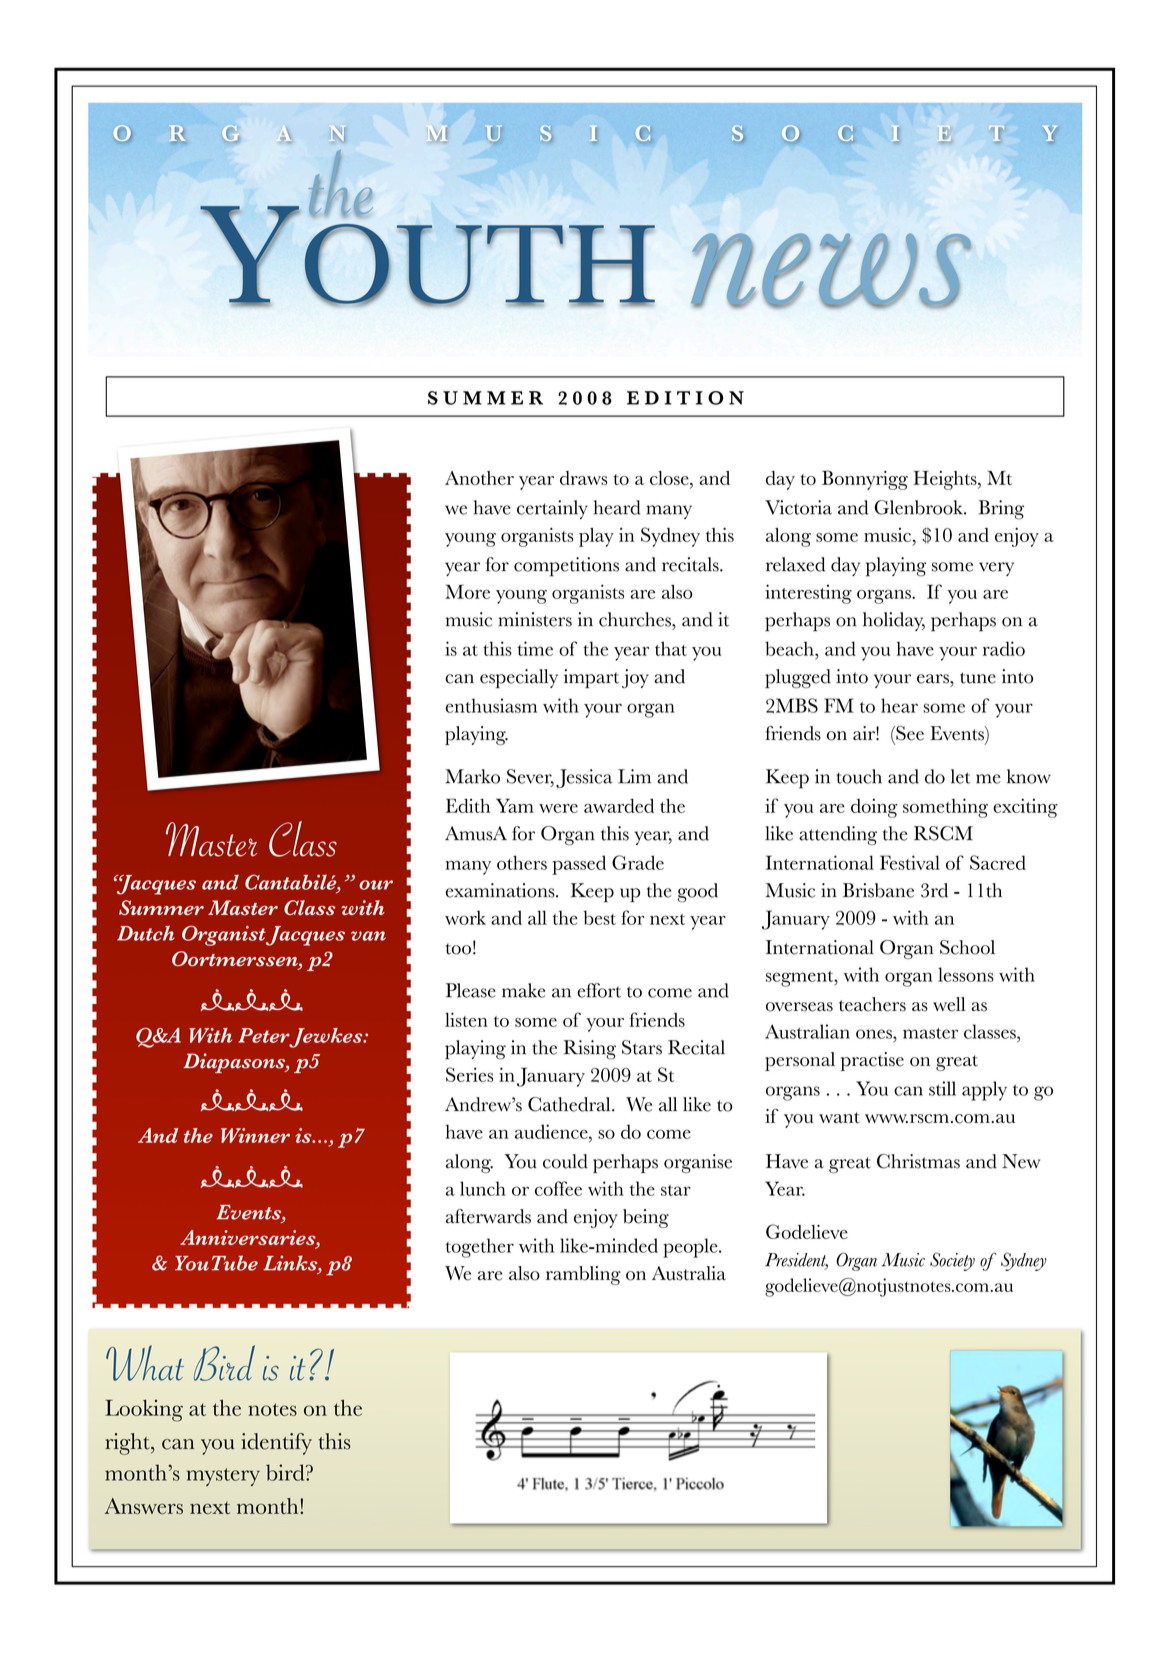 The width and height of the image is (1169, 1653). What do you see at coordinates (255, 1135) in the image?
I see `Winner` at bounding box center [255, 1135].
